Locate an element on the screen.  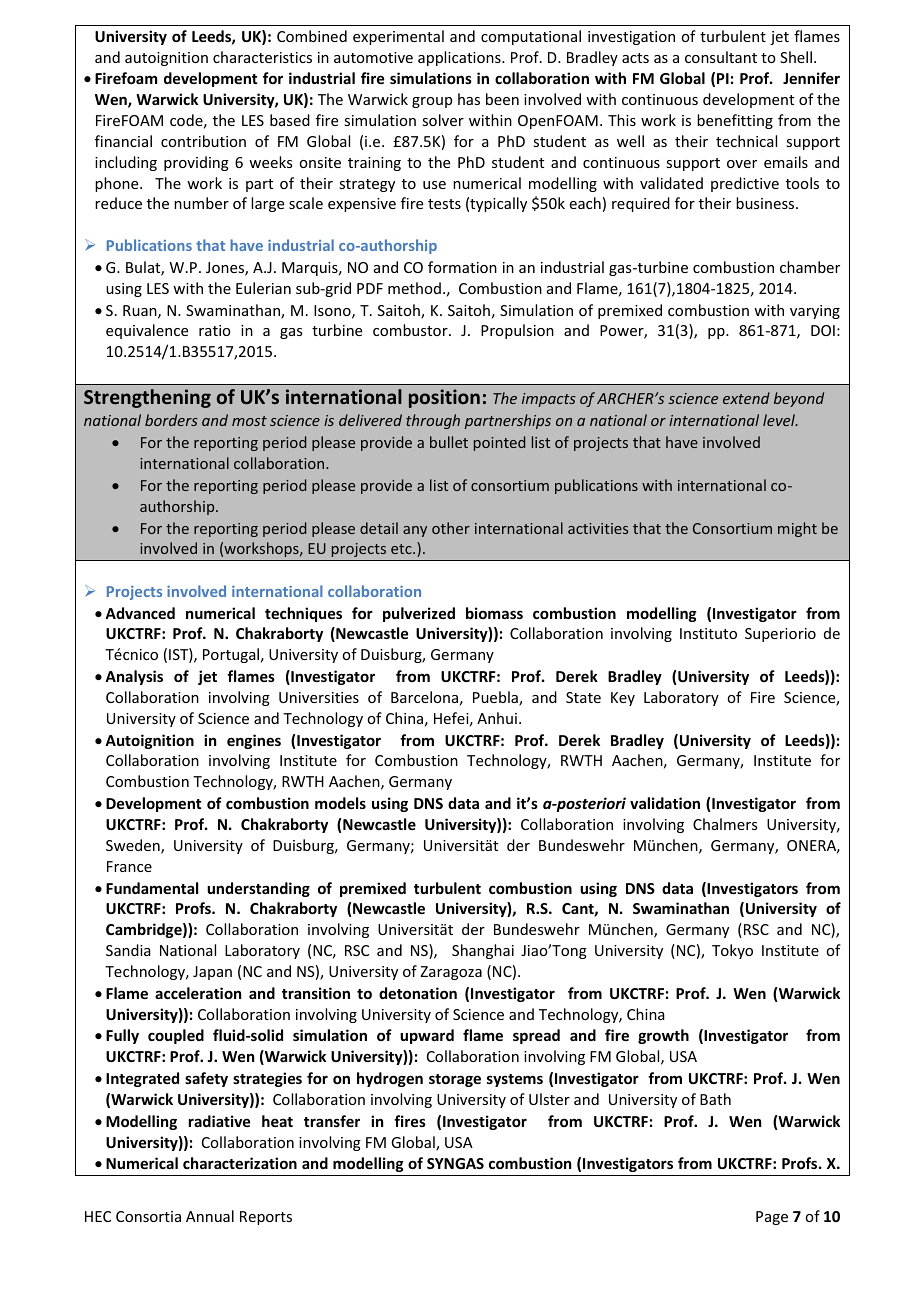
applications is located at coordinates (460, 58).
